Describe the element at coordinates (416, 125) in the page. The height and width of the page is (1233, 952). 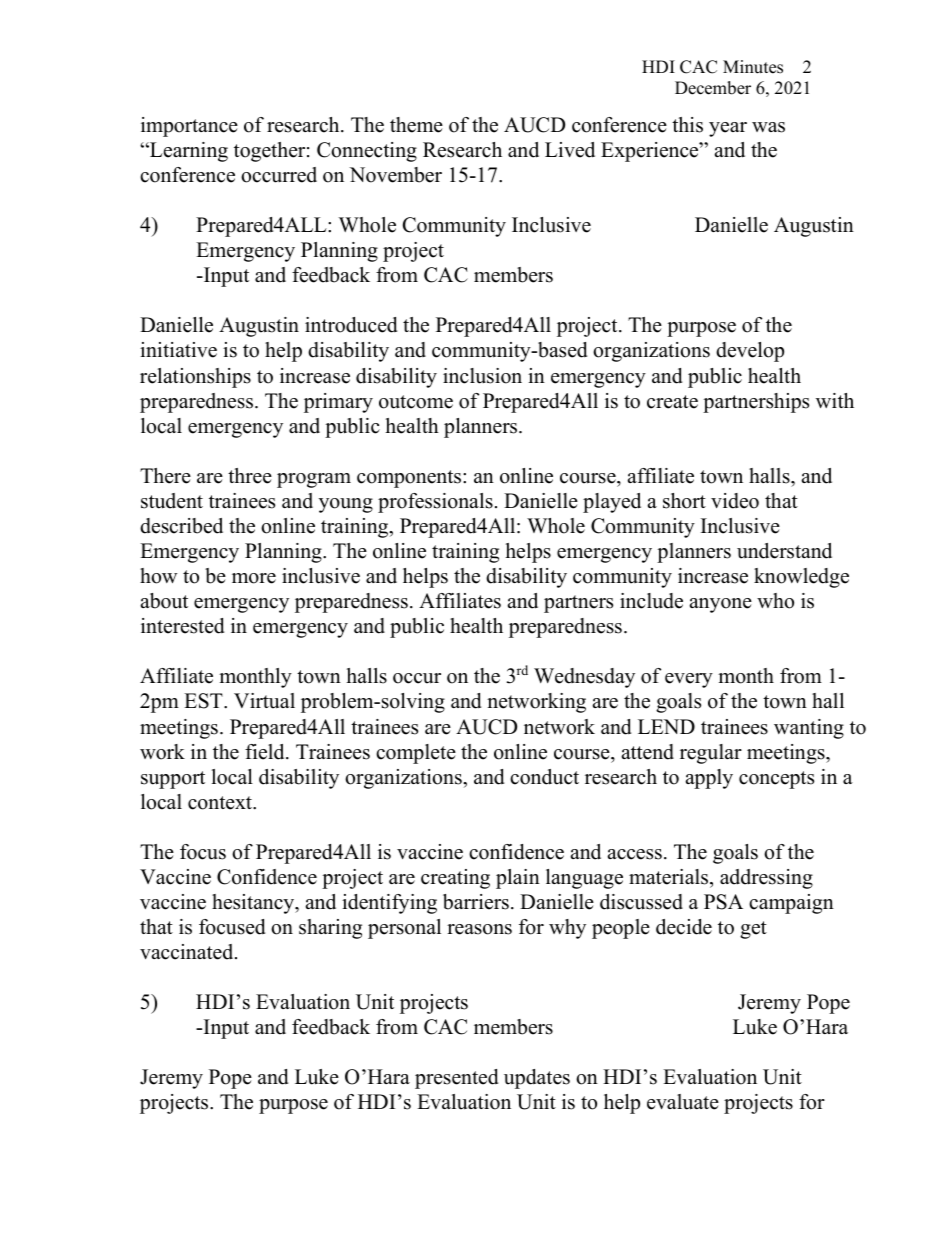
I see `theme` at that location.
